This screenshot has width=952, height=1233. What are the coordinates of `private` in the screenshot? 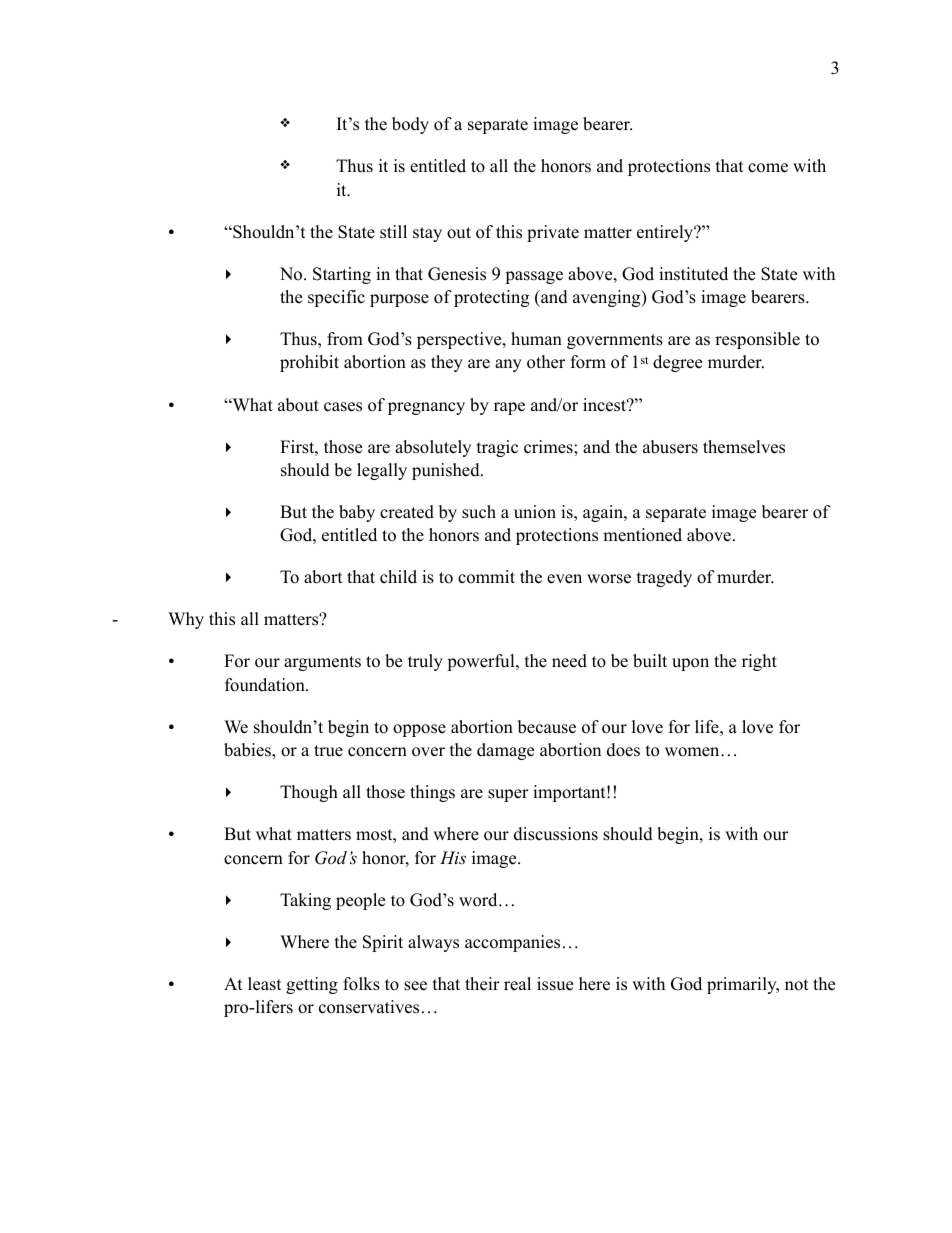 It's located at (553, 233).
